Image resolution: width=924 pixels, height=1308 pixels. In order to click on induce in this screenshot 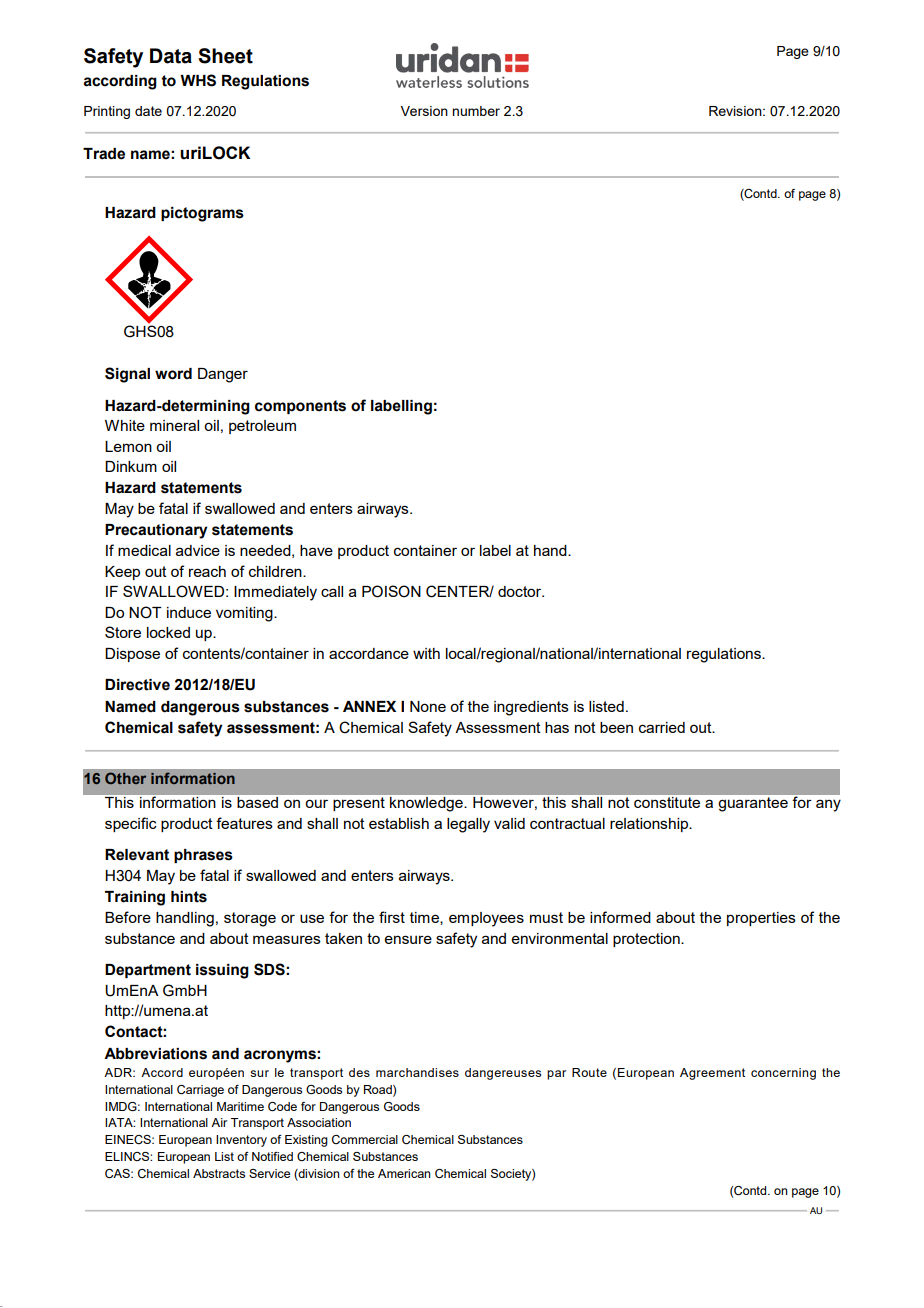, I will do `click(189, 612)`.
